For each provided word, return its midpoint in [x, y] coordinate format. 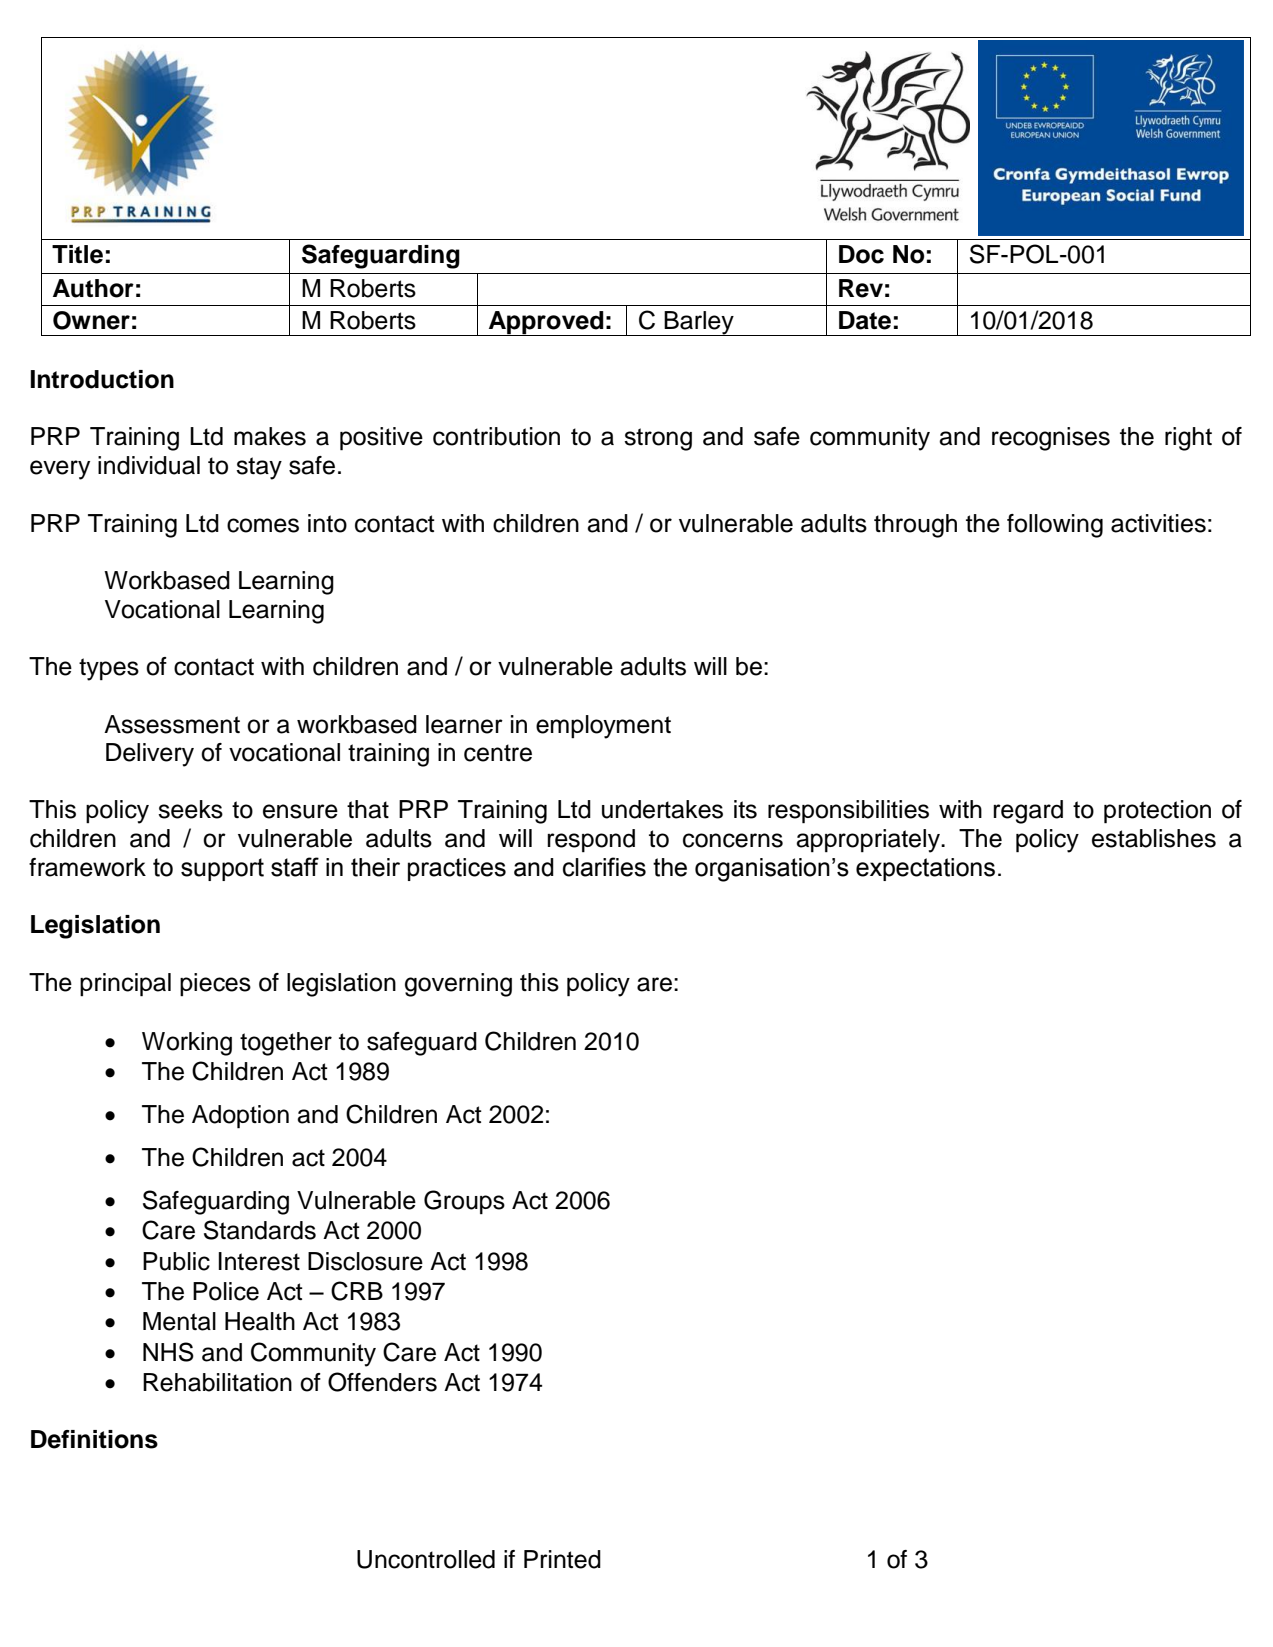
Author [93, 288]
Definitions [94, 1439]
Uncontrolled [426, 1559]
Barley [699, 323]
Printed [562, 1559]
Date [865, 320]
